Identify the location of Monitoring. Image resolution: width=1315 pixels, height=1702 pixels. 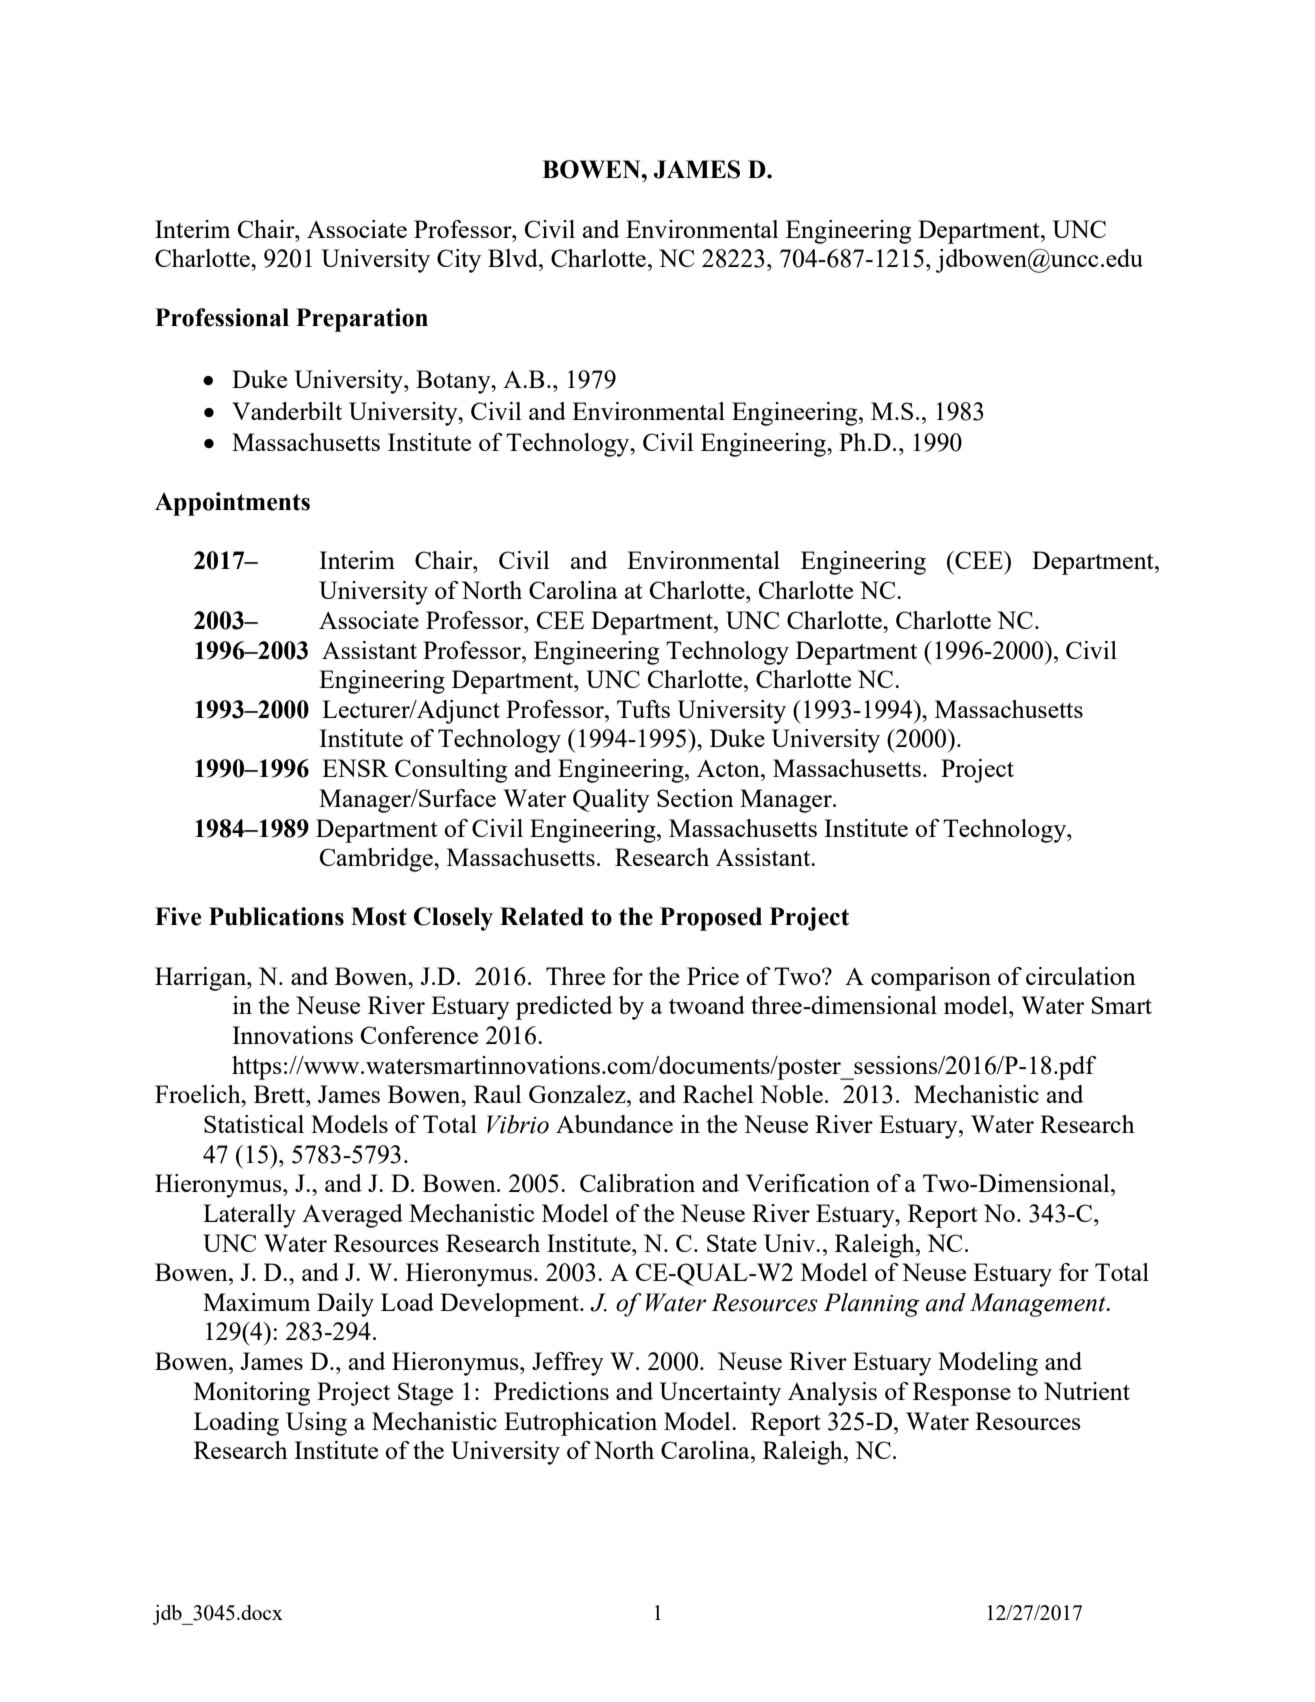
(252, 1394).
